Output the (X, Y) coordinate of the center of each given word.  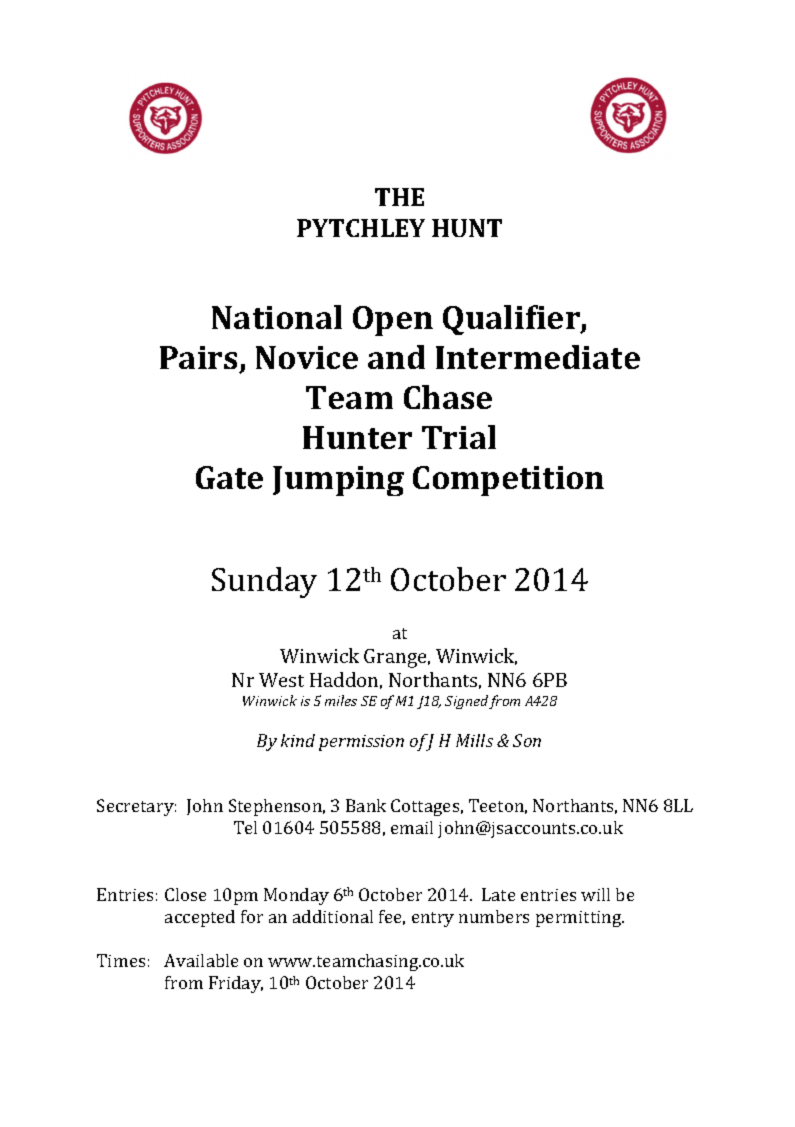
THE (399, 197)
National (277, 317)
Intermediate (538, 357)
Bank (366, 805)
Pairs (198, 357)
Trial (459, 437)
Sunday (264, 582)
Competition (508, 481)
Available (201, 960)
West (281, 680)
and (396, 357)
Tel (245, 827)
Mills (474, 740)
